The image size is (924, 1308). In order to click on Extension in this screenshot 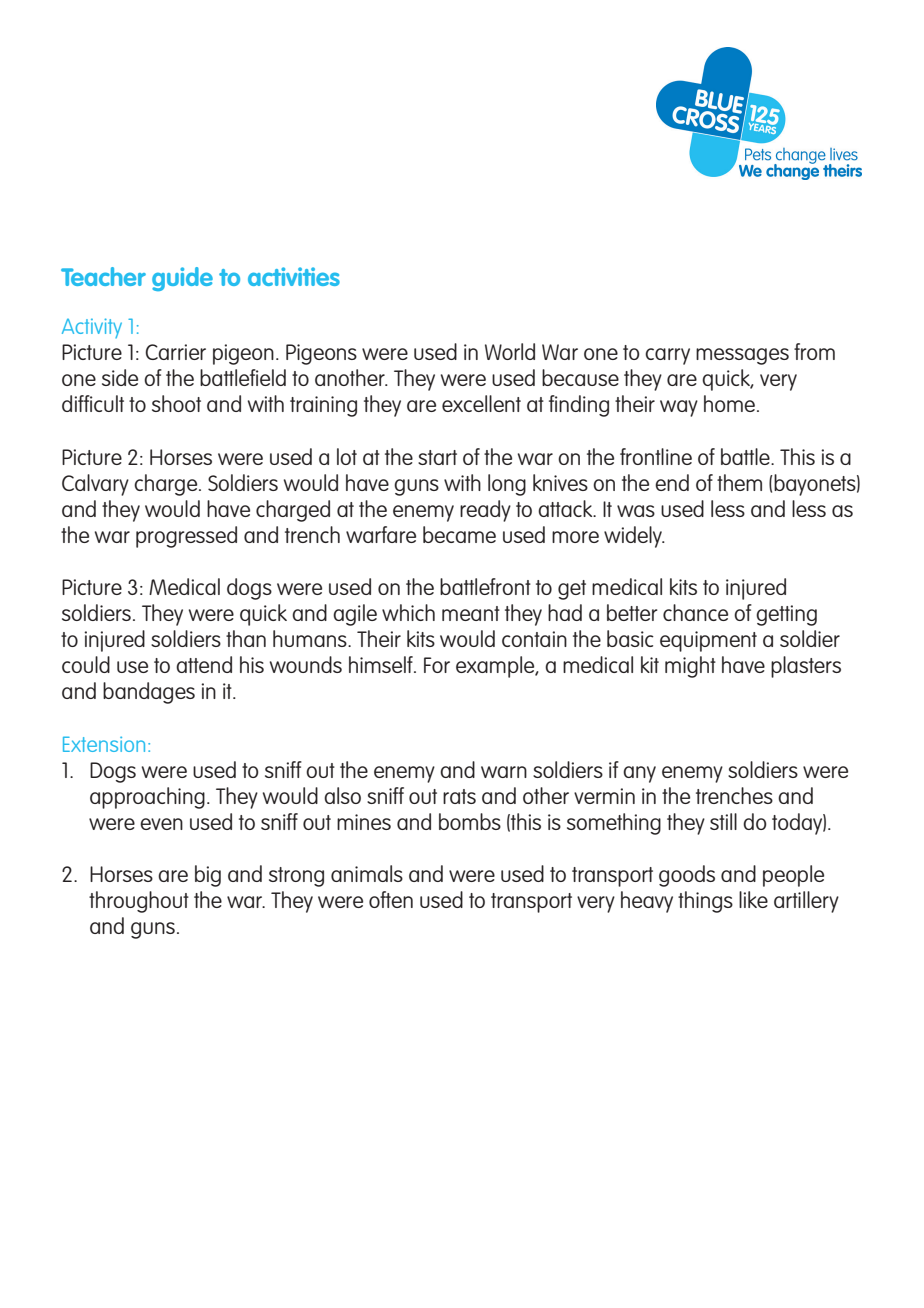, I will do `click(104, 744)`.
